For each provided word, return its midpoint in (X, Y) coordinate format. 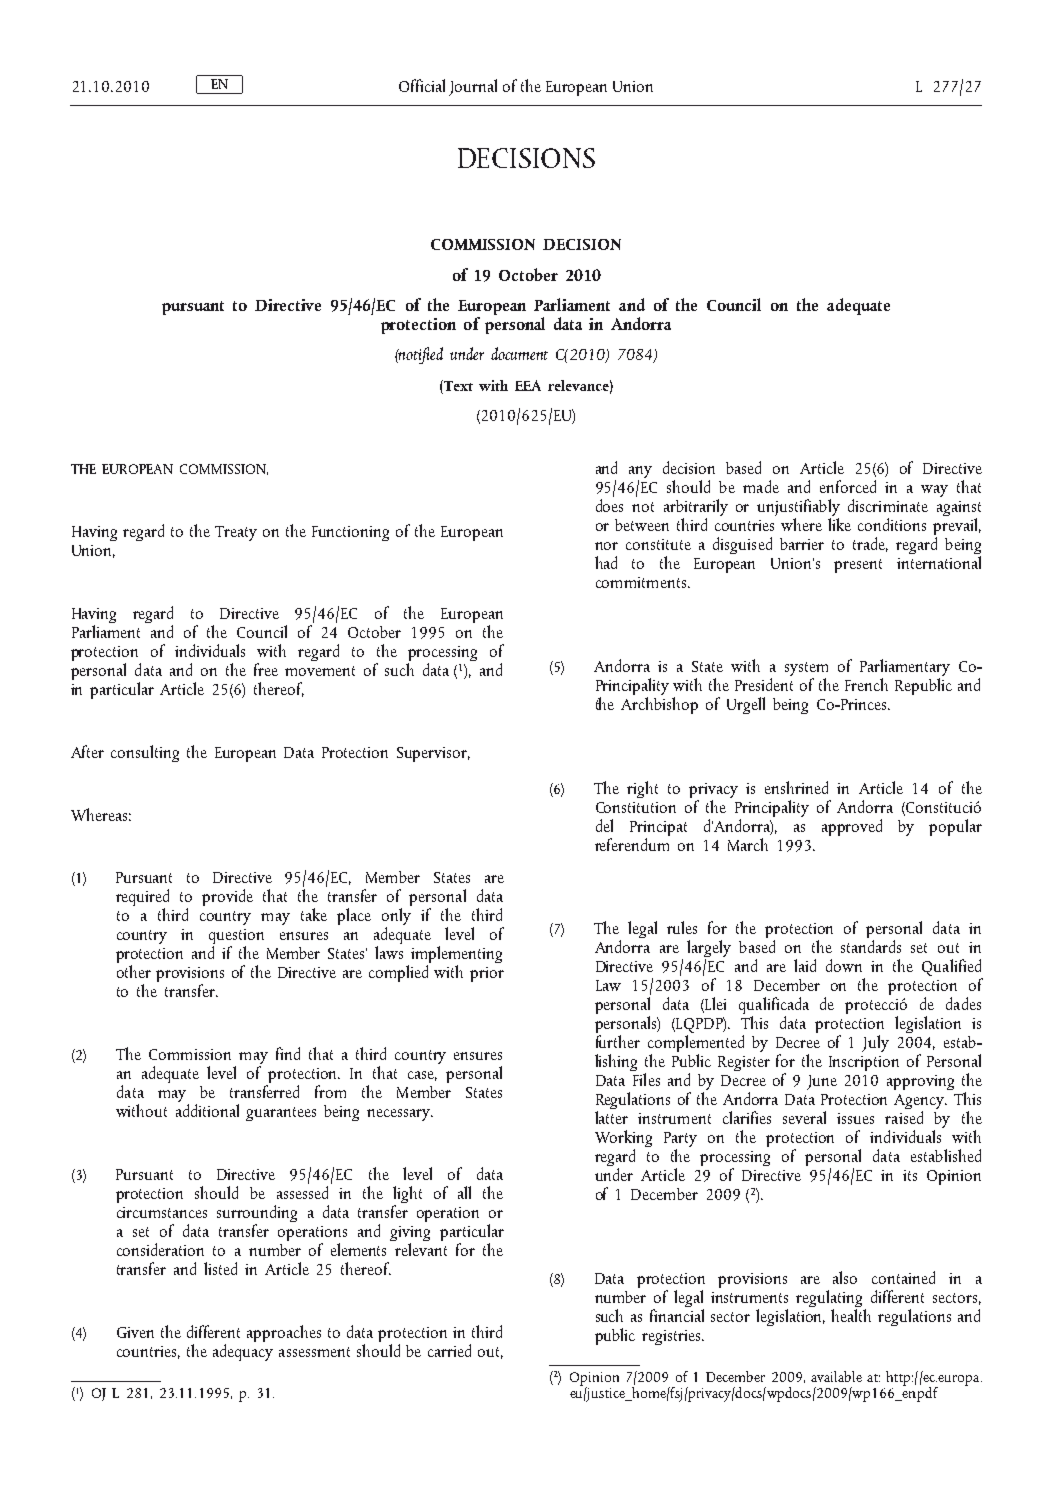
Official (422, 85)
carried (449, 1350)
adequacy (243, 1351)
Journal (473, 87)
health (851, 1314)
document (519, 353)
